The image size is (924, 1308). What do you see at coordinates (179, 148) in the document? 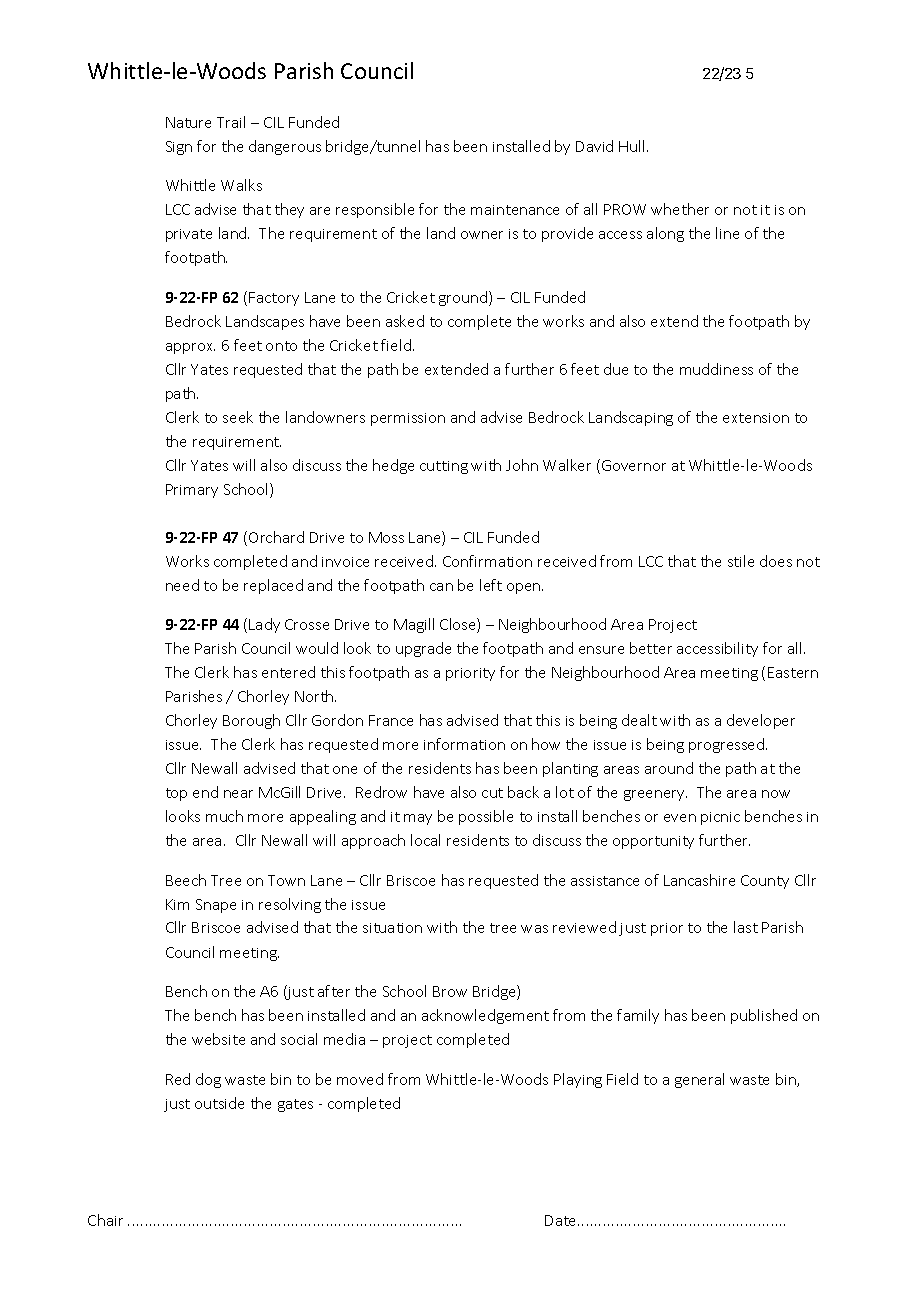
I see `Sign` at bounding box center [179, 148].
